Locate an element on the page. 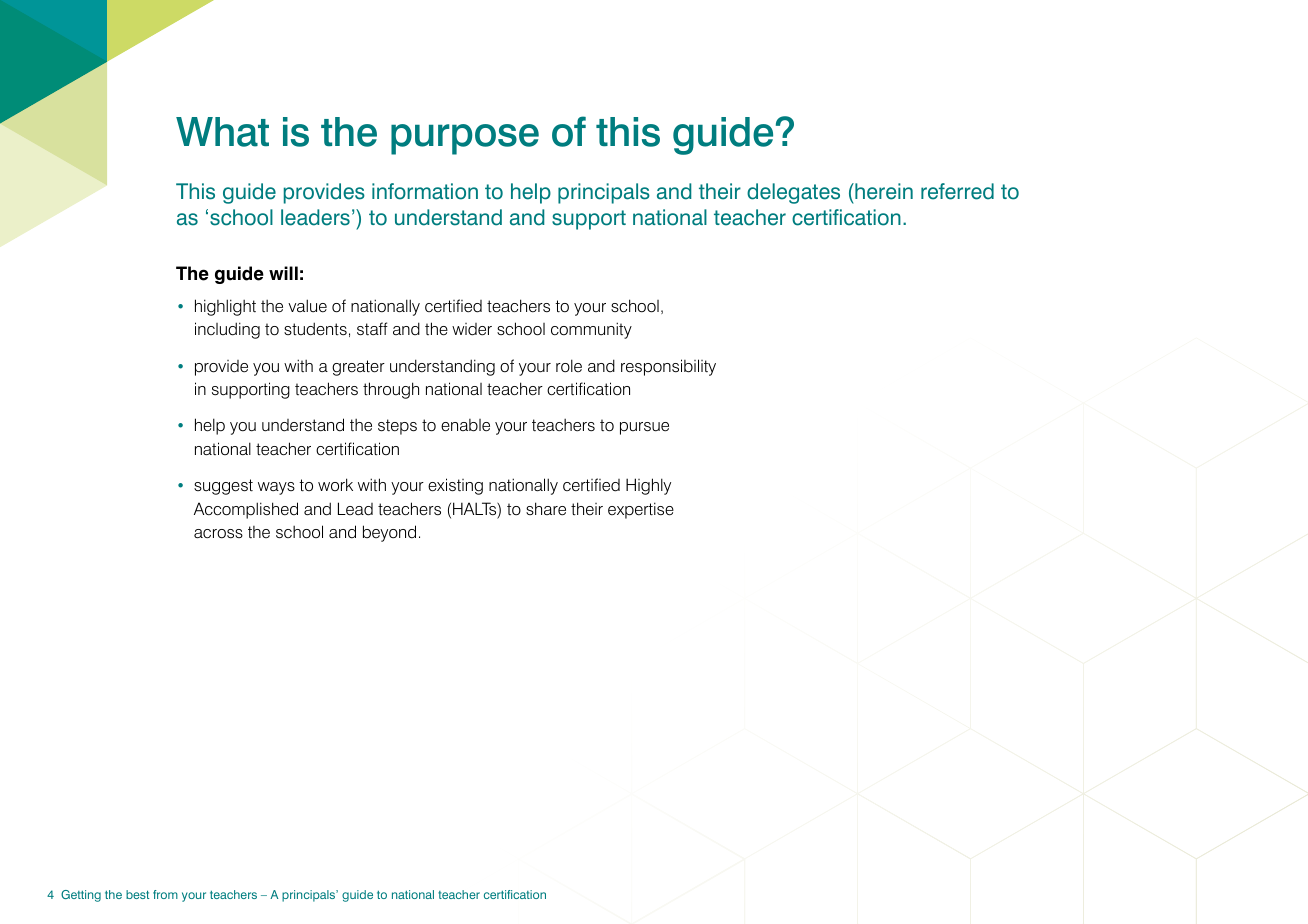 The image size is (1308, 924). Getting is located at coordinates (81, 896).
